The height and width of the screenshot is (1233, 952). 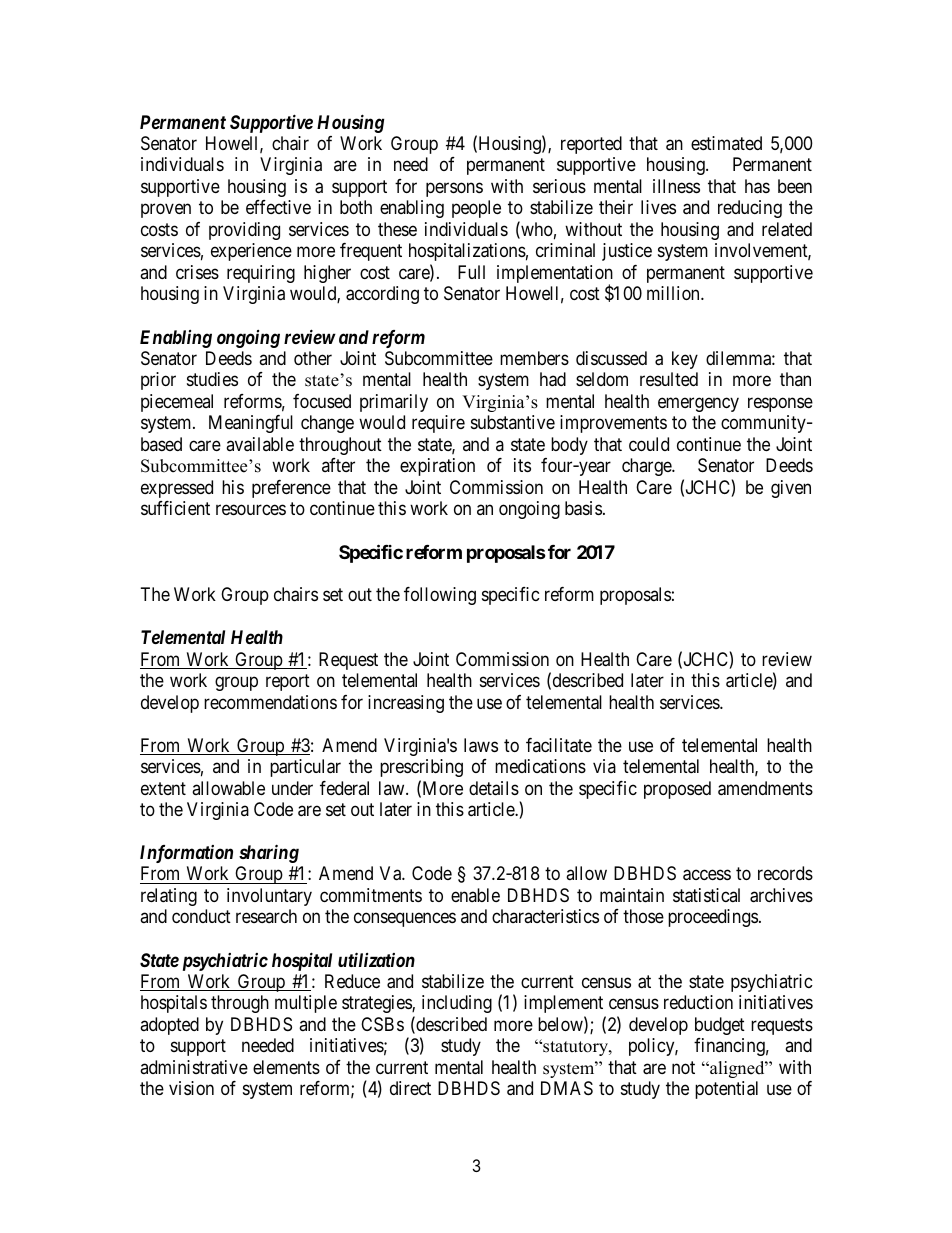 What do you see at coordinates (685, 360) in the screenshot?
I see `key` at bounding box center [685, 360].
